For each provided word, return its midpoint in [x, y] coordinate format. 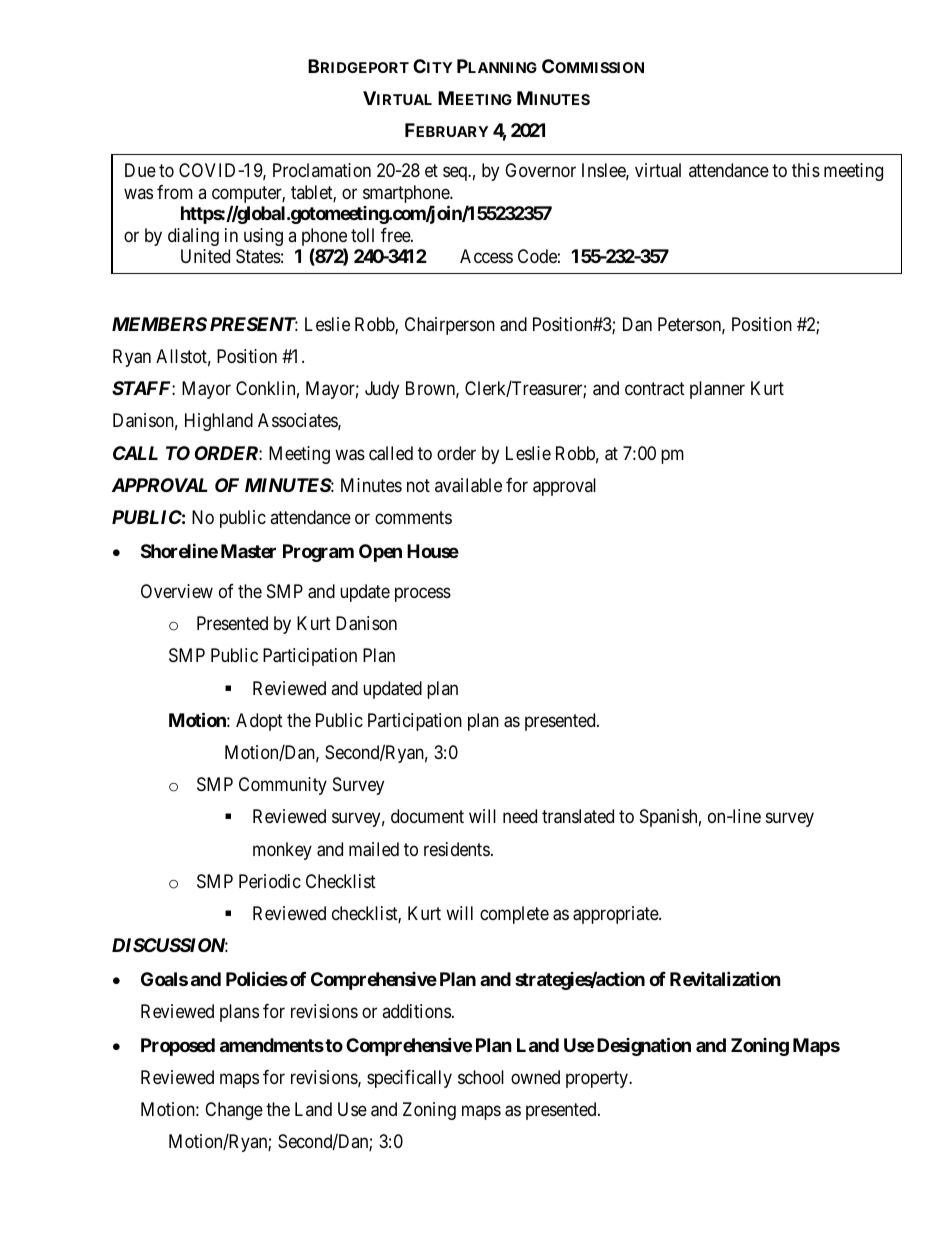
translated [578, 816]
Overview [177, 591]
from [175, 192]
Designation [644, 1046]
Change [234, 1111]
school [481, 1077]
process [423, 594]
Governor [540, 170]
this [806, 170]
